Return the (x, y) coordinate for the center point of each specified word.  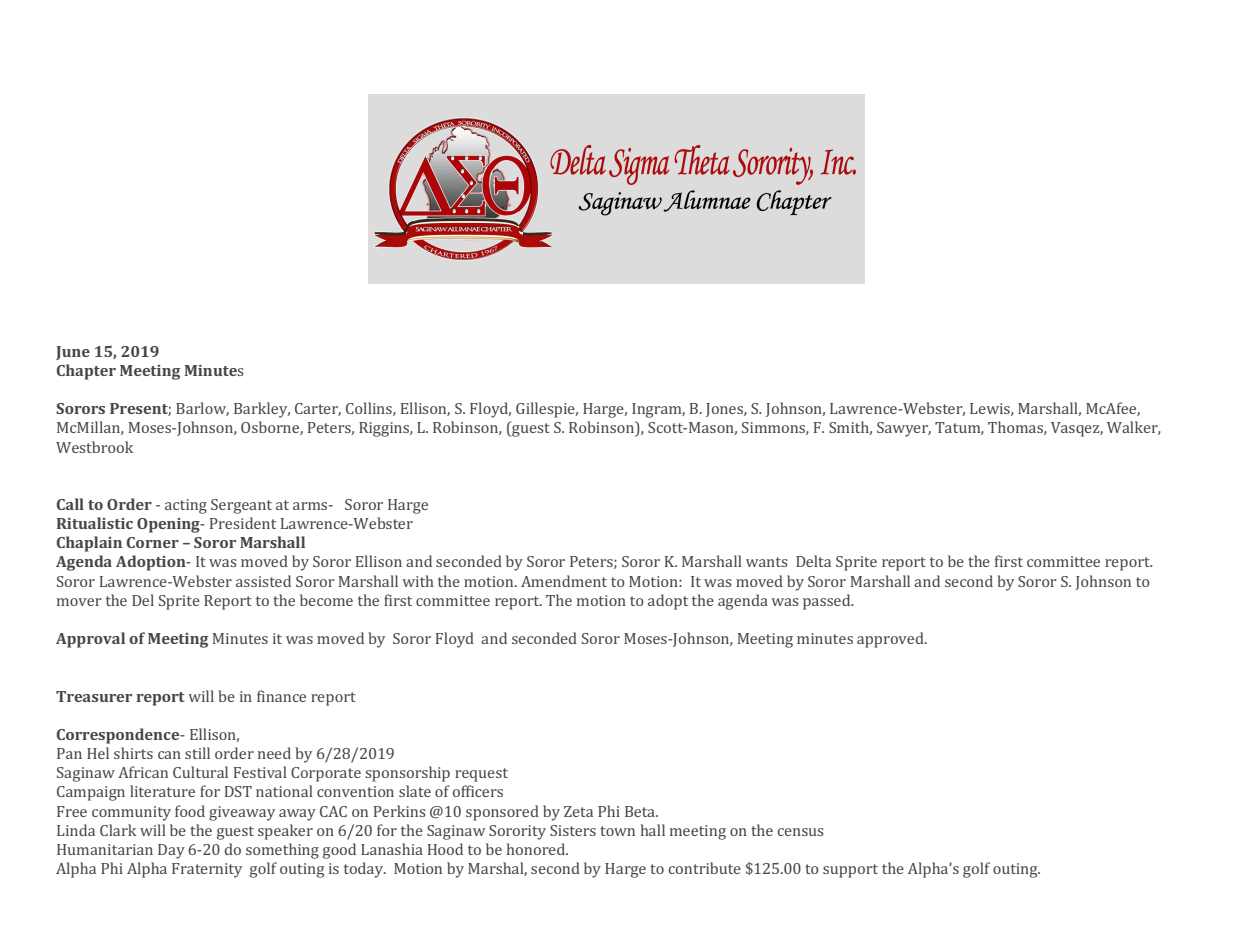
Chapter (86, 372)
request (481, 775)
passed (828, 602)
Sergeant (241, 506)
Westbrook (94, 447)
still (197, 753)
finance (281, 696)
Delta (813, 561)
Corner (153, 542)
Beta (641, 811)
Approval (90, 640)
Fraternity (207, 870)
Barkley (262, 410)
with (418, 581)
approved (891, 640)
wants (767, 562)
